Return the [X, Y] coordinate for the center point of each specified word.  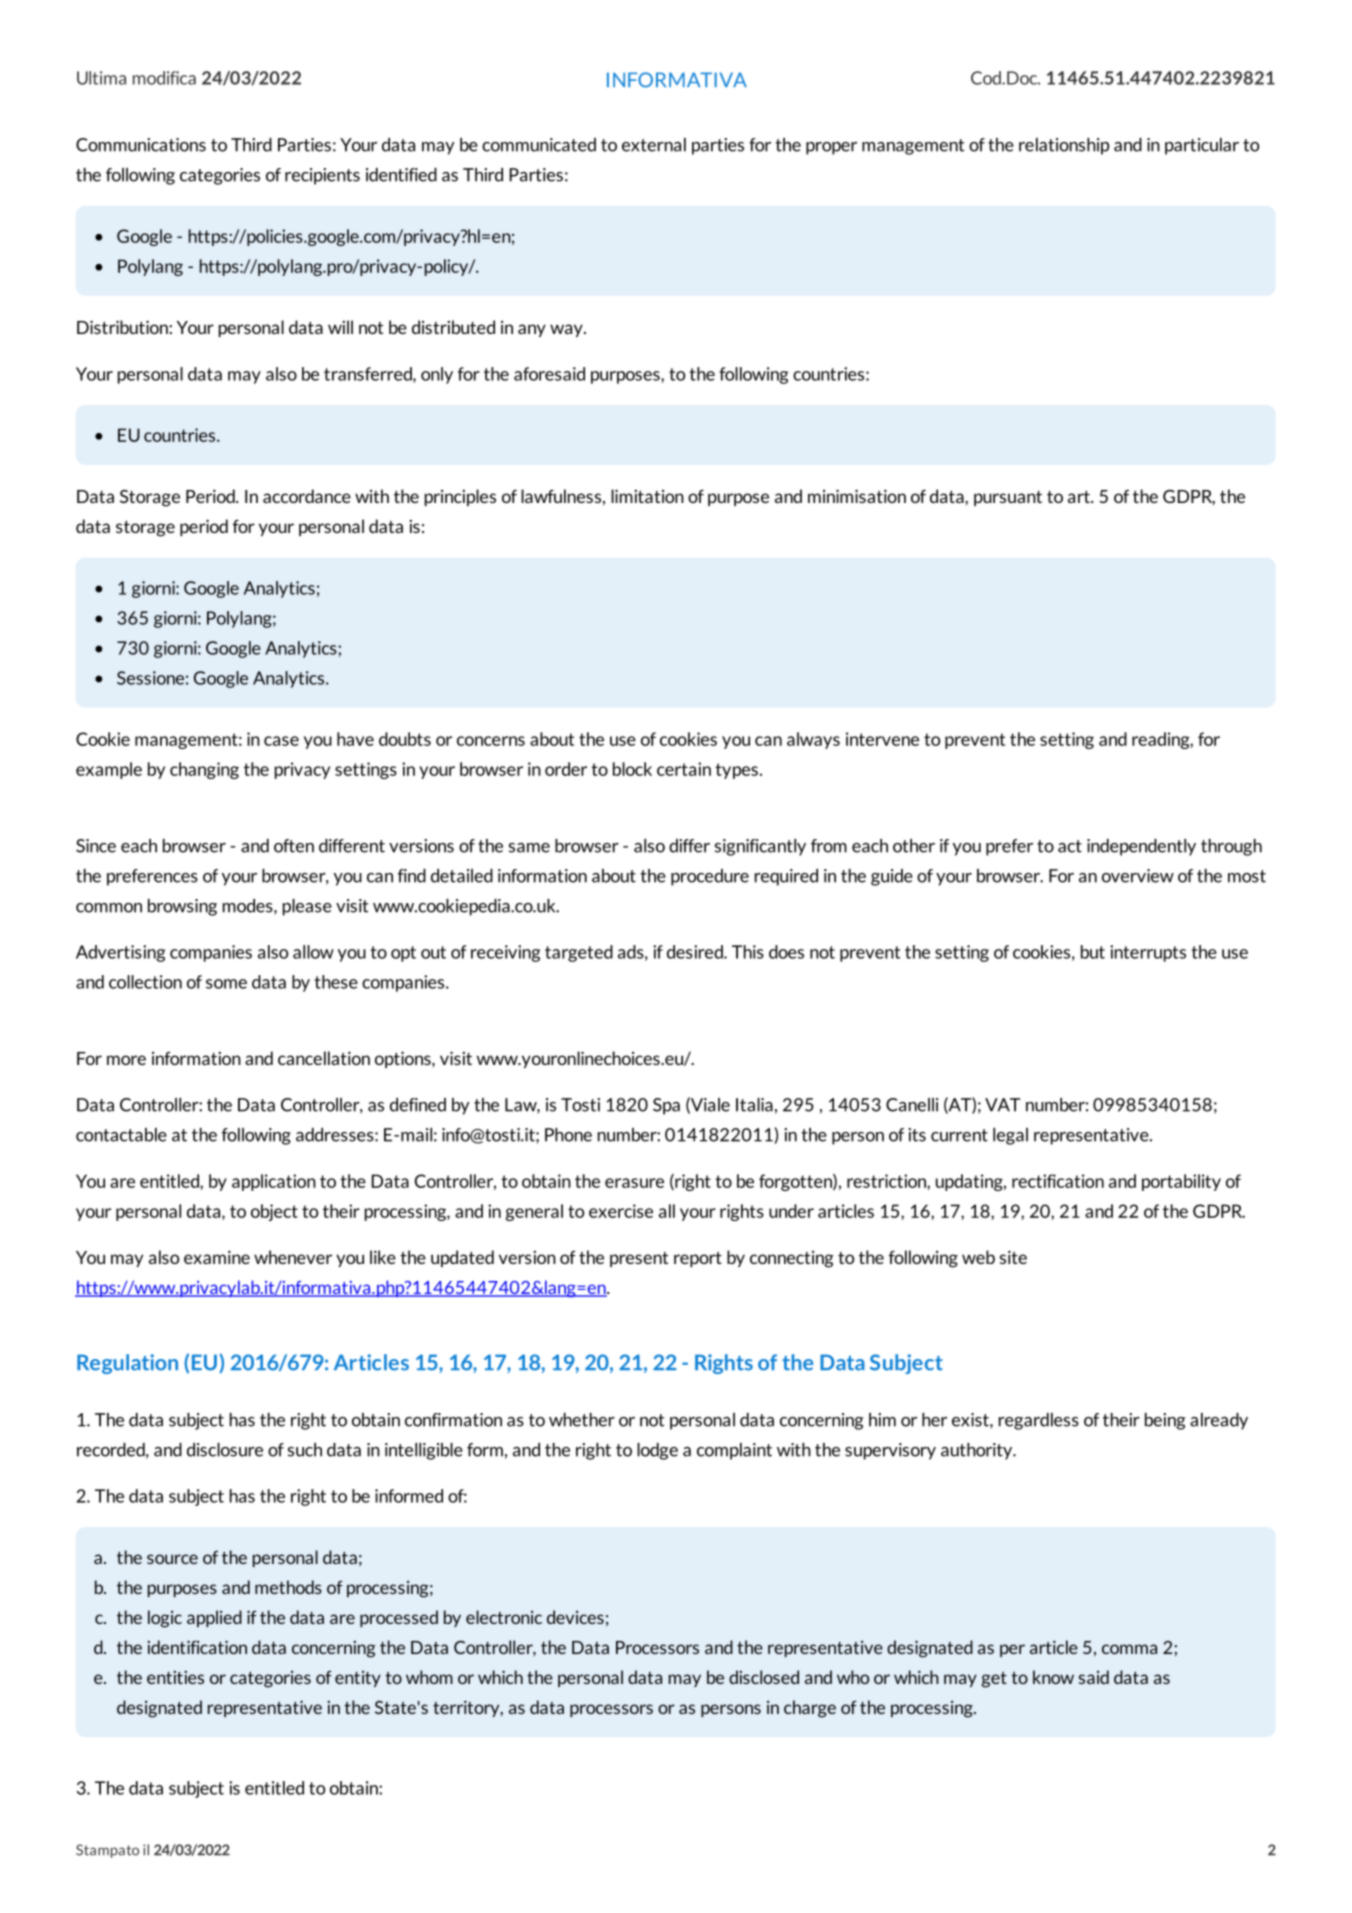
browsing [182, 907]
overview [1138, 876]
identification [197, 1647]
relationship [1064, 146]
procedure [710, 877]
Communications [141, 145]
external [654, 145]
